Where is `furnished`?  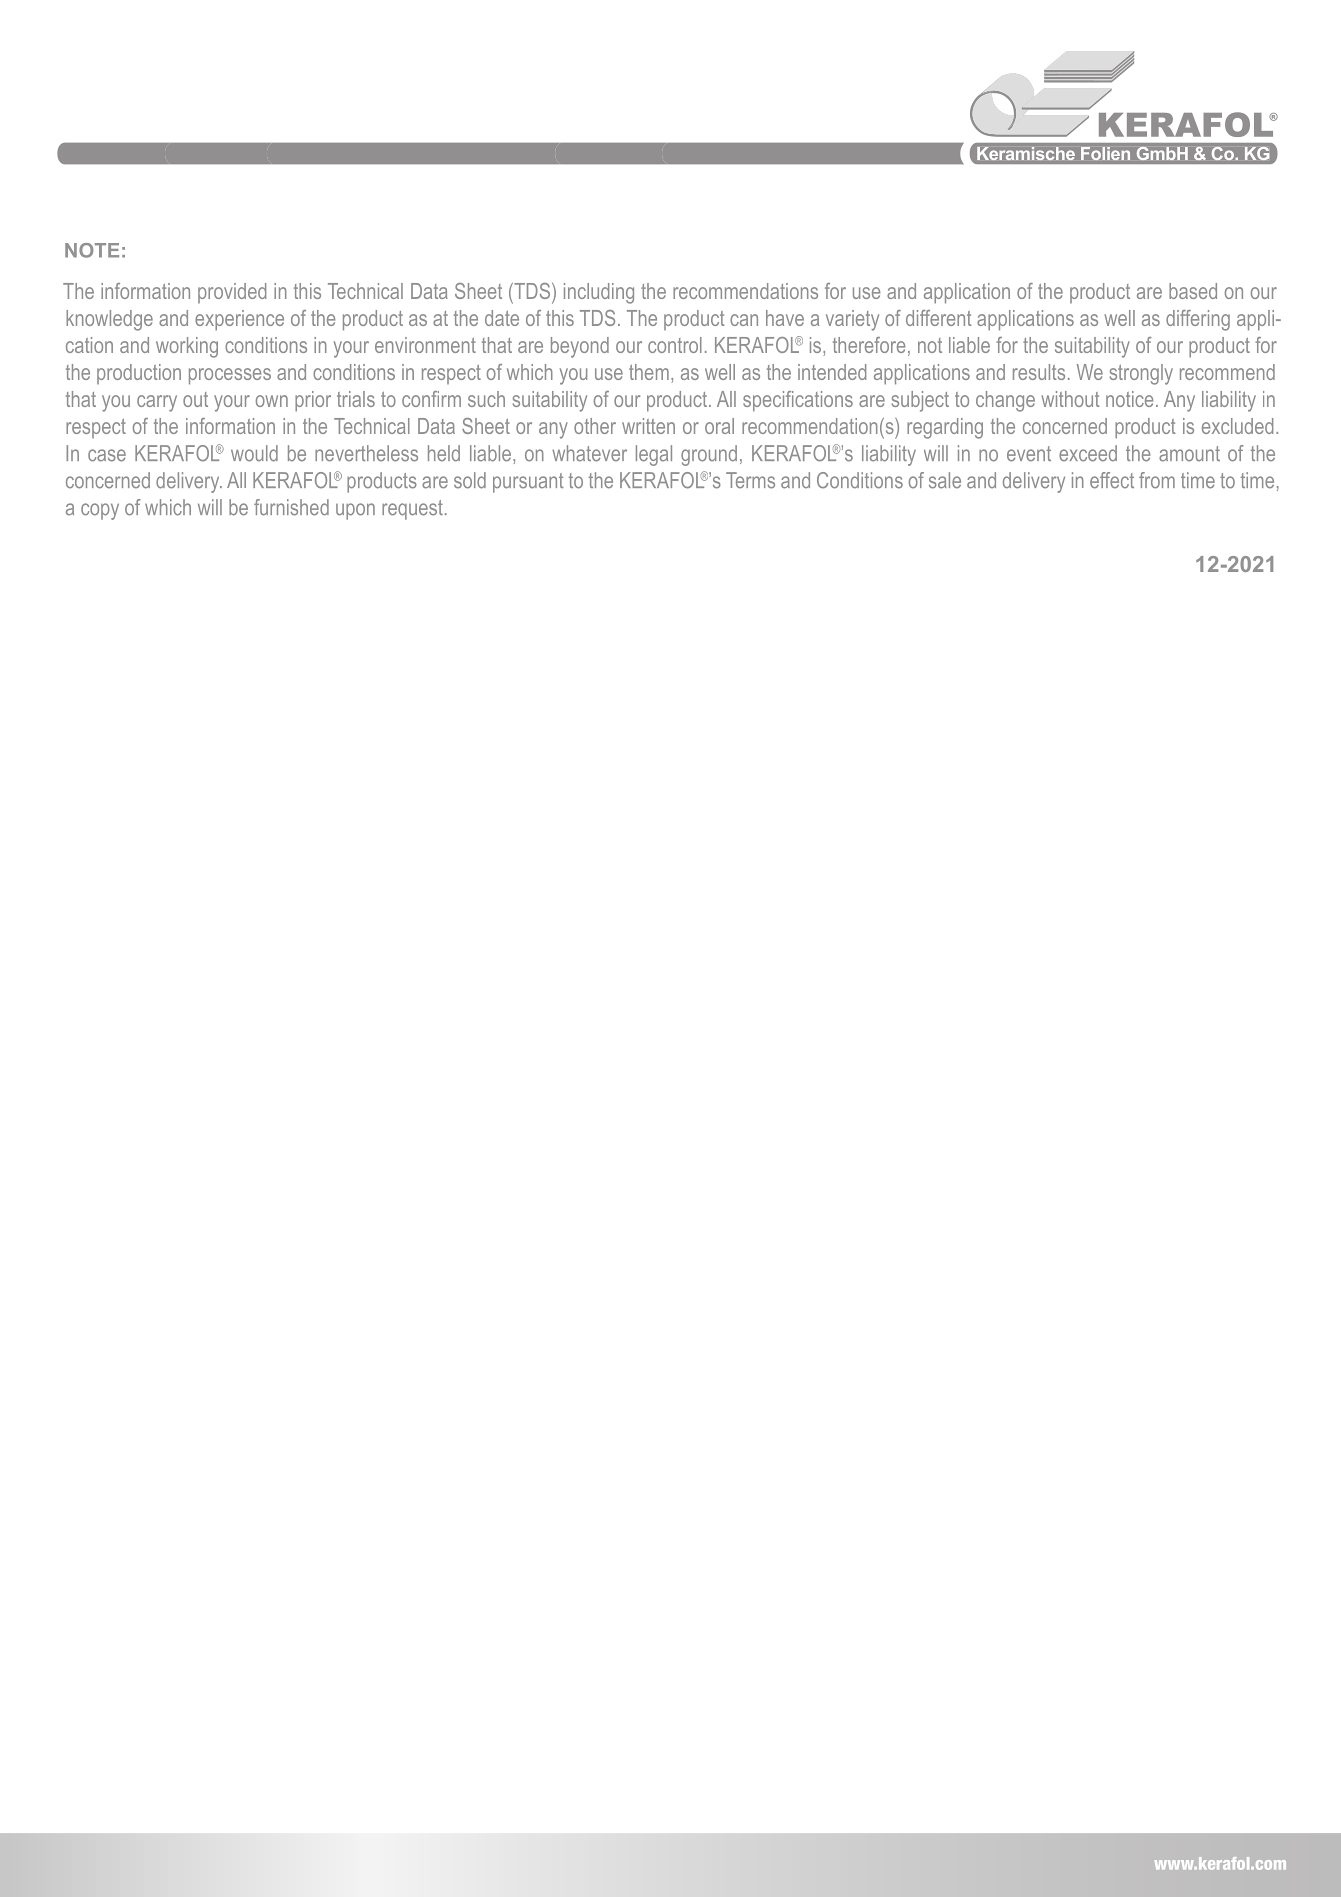 furnished is located at coordinates (291, 507).
